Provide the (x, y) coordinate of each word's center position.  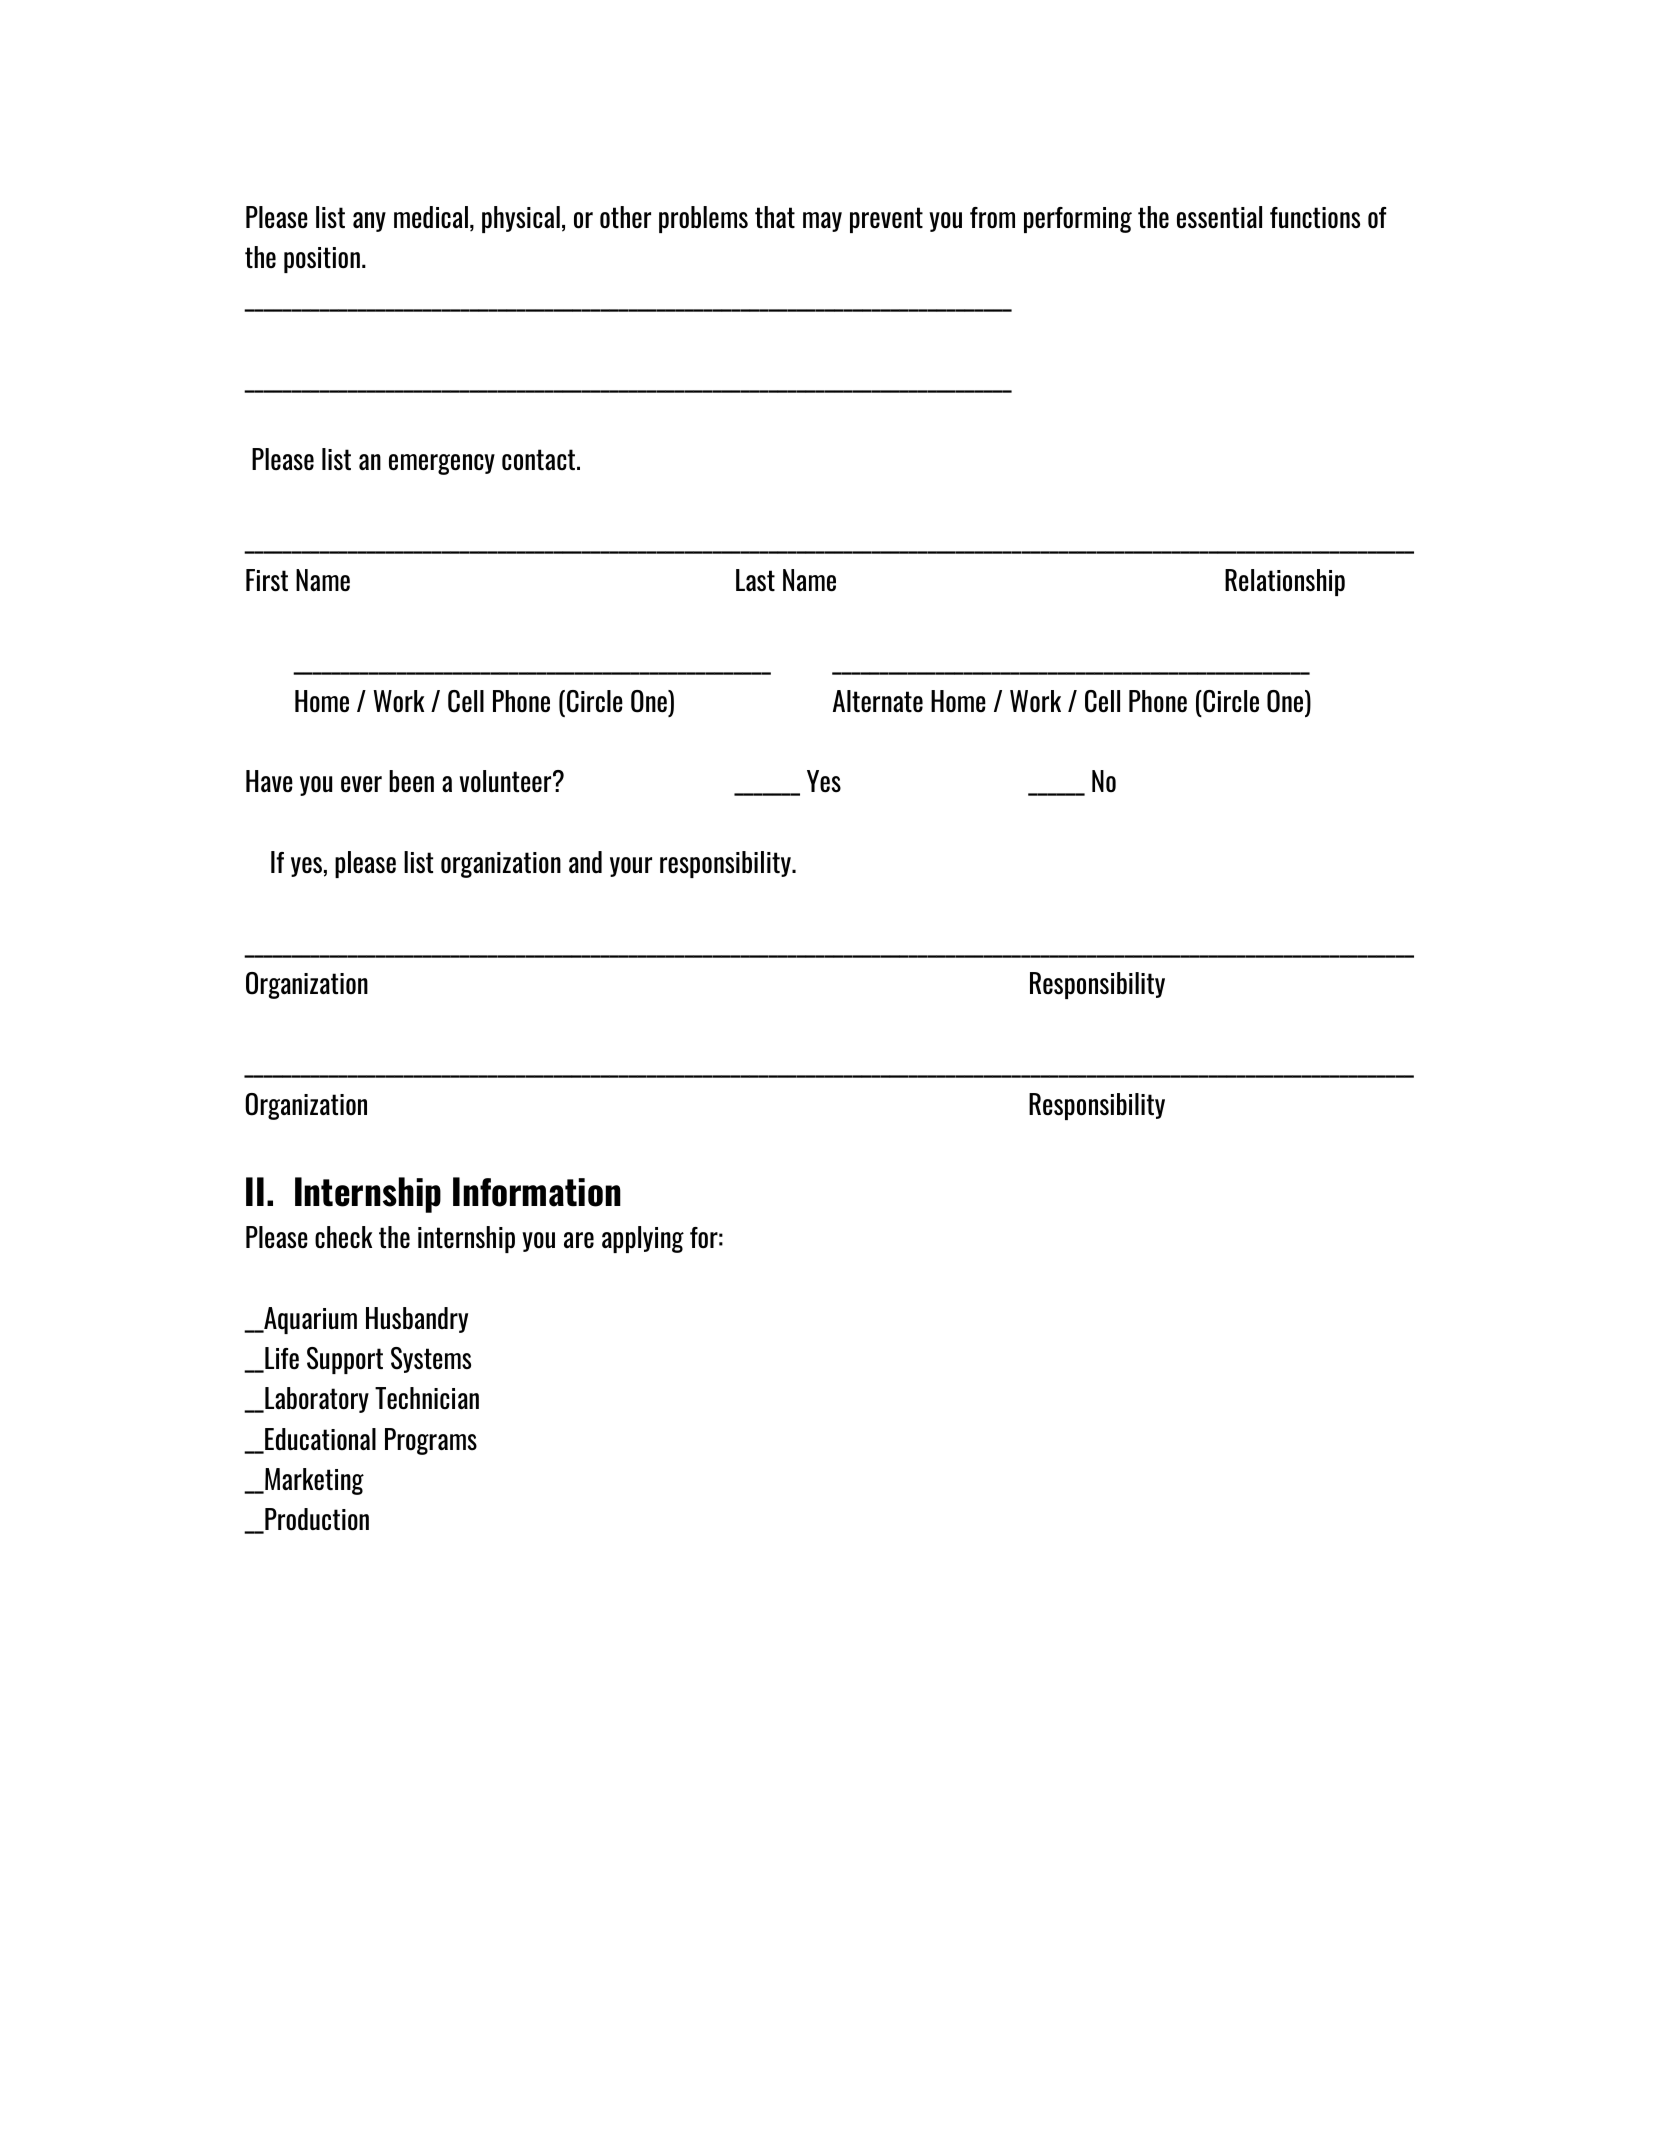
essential (1219, 217)
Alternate (878, 701)
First (267, 580)
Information (537, 1192)
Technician (427, 1398)
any (369, 222)
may (822, 222)
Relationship (1285, 582)
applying (643, 1239)
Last (755, 580)
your (631, 867)
